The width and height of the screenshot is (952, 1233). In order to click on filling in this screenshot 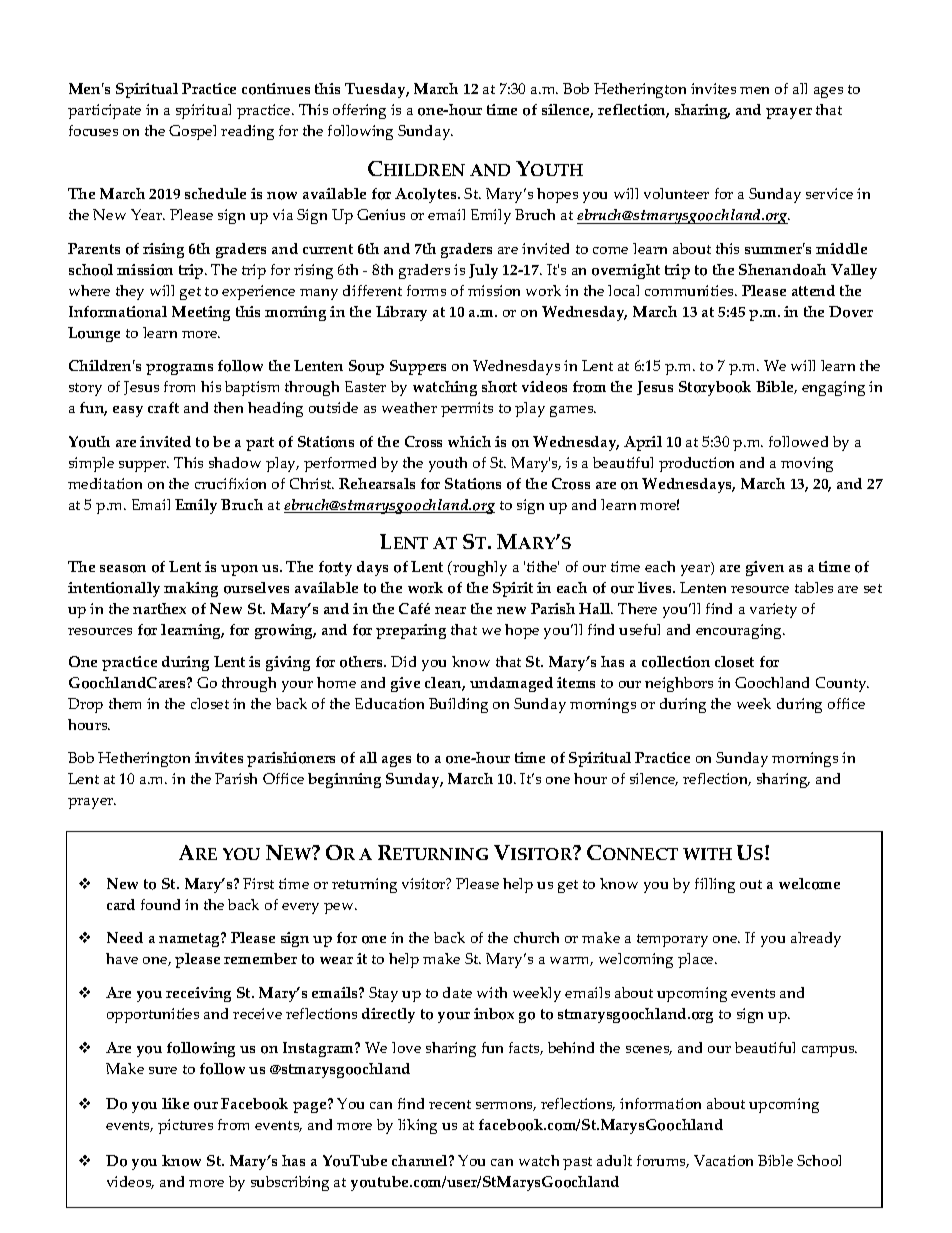, I will do `click(715, 885)`.
